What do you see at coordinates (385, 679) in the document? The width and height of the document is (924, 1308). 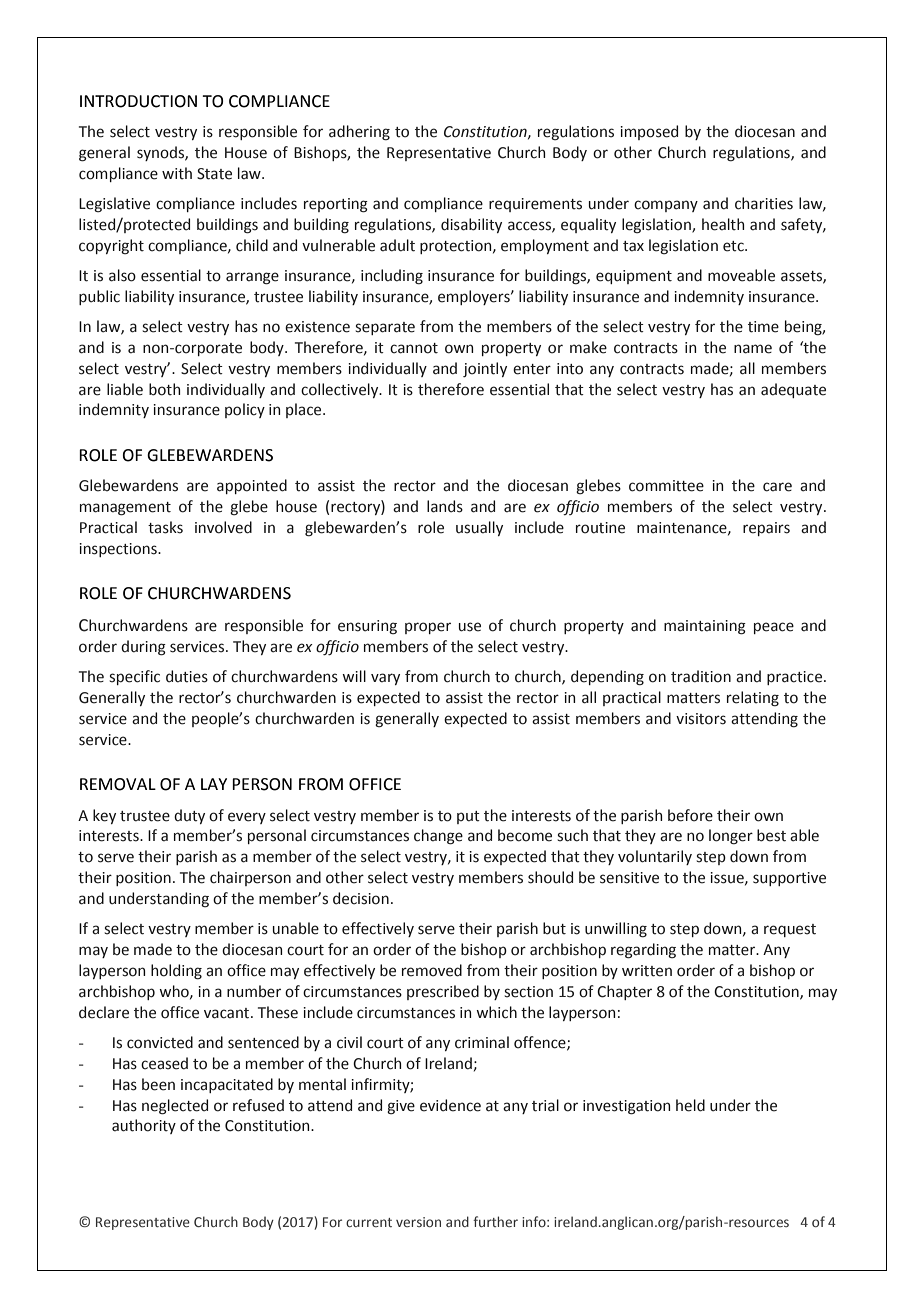 I see `vary` at bounding box center [385, 679].
